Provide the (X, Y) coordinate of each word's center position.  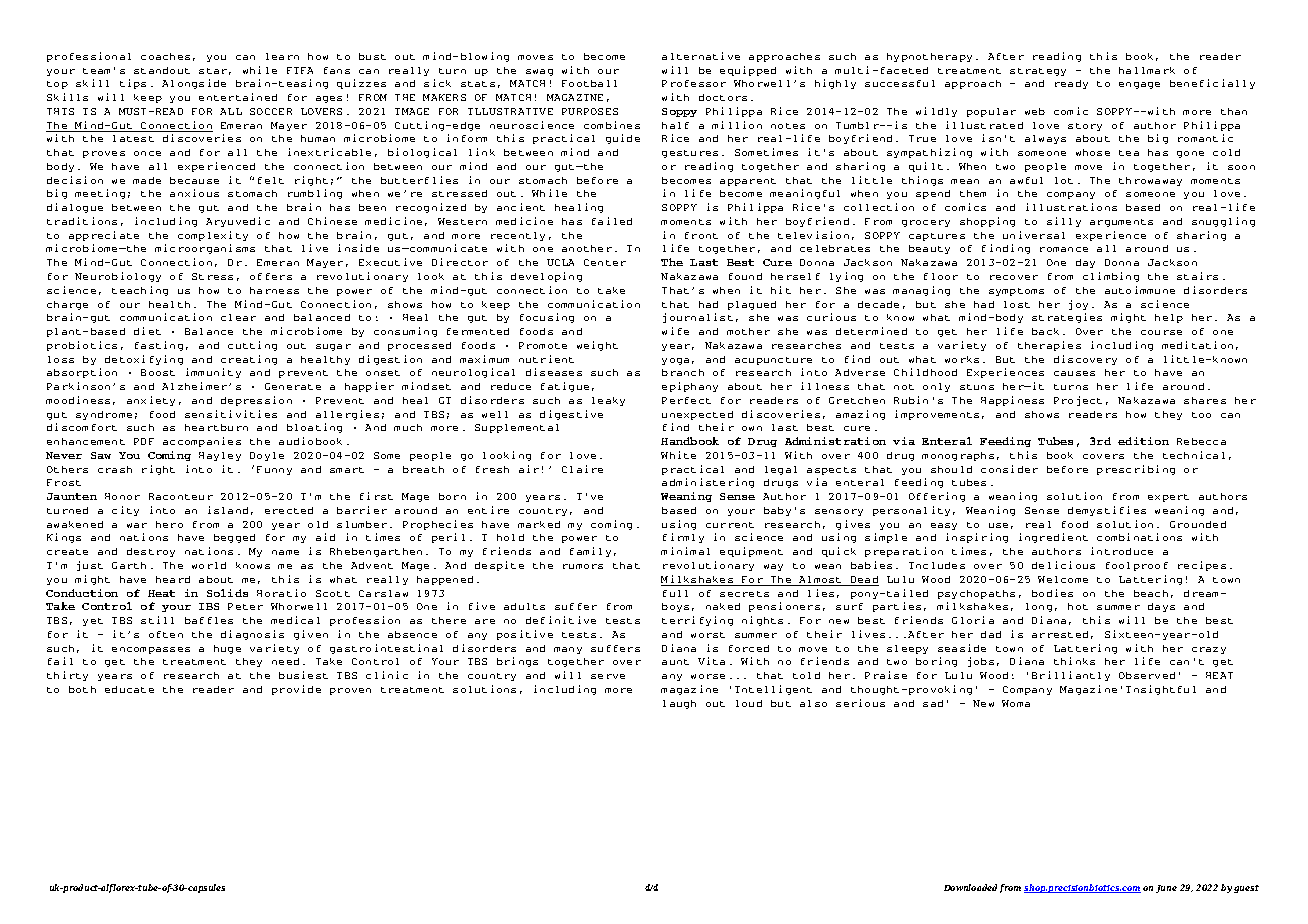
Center (605, 262)
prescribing (1136, 470)
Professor (694, 83)
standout (162, 70)
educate (129, 689)
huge (227, 649)
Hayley (220, 456)
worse (708, 676)
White (678, 455)
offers (271, 276)
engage (1139, 85)
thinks (1074, 661)
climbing (1111, 277)
